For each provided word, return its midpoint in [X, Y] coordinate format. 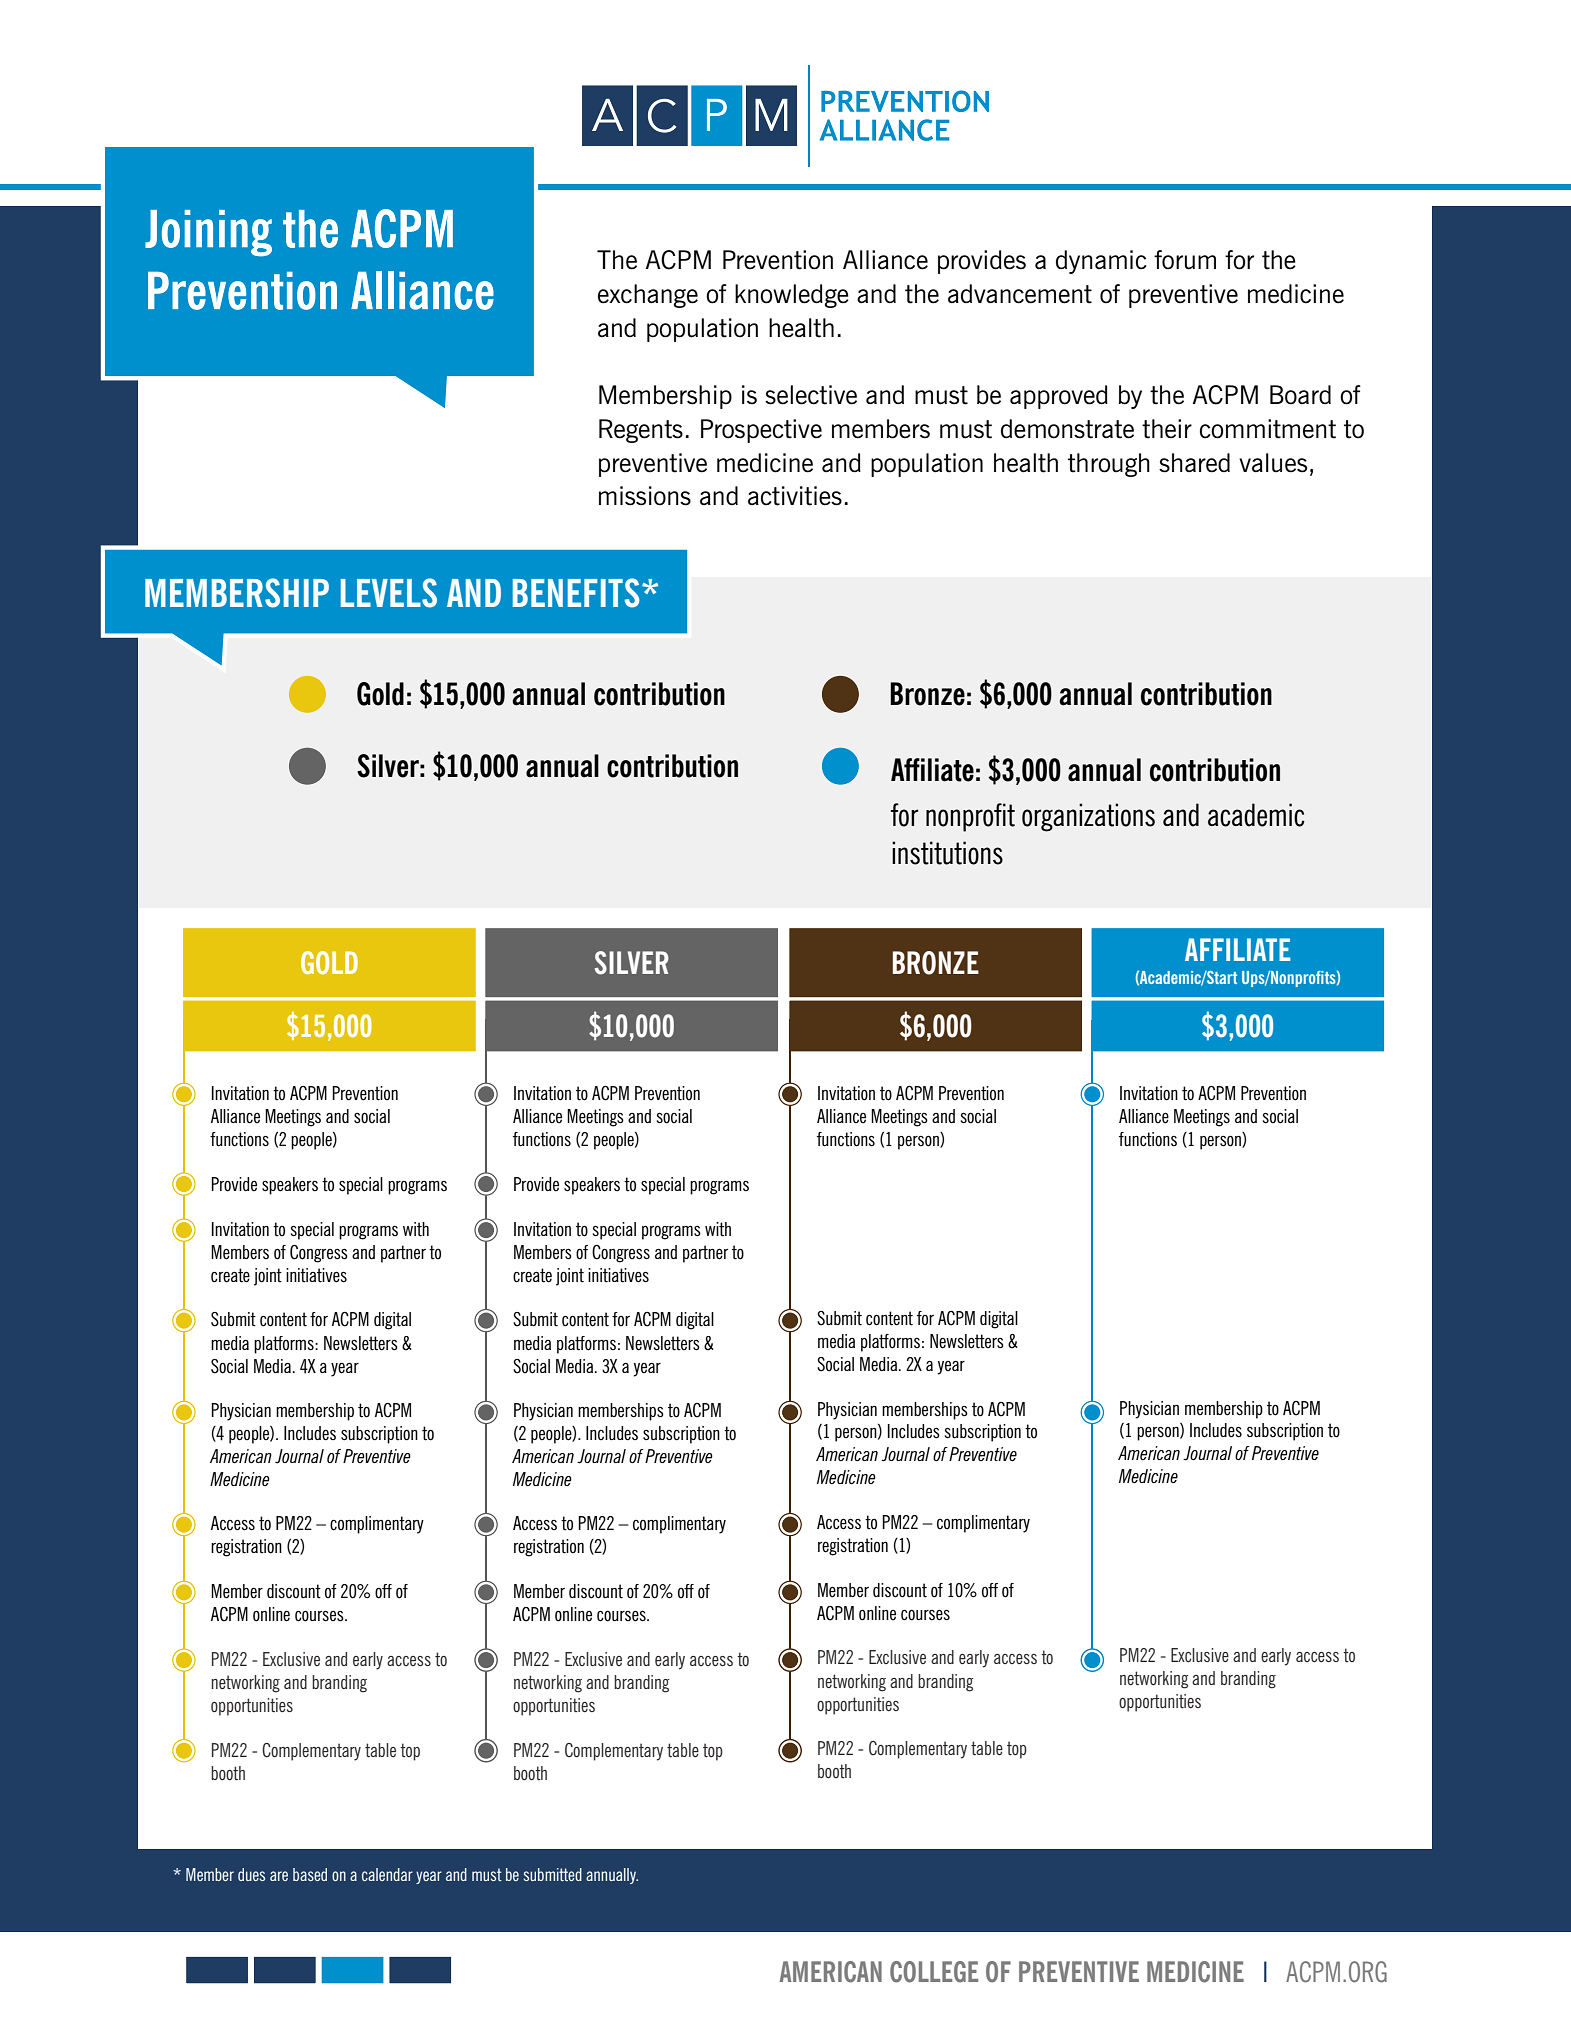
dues [251, 1874]
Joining [208, 233]
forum [1185, 260]
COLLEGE [934, 1972]
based [310, 1874]
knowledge [792, 296]
